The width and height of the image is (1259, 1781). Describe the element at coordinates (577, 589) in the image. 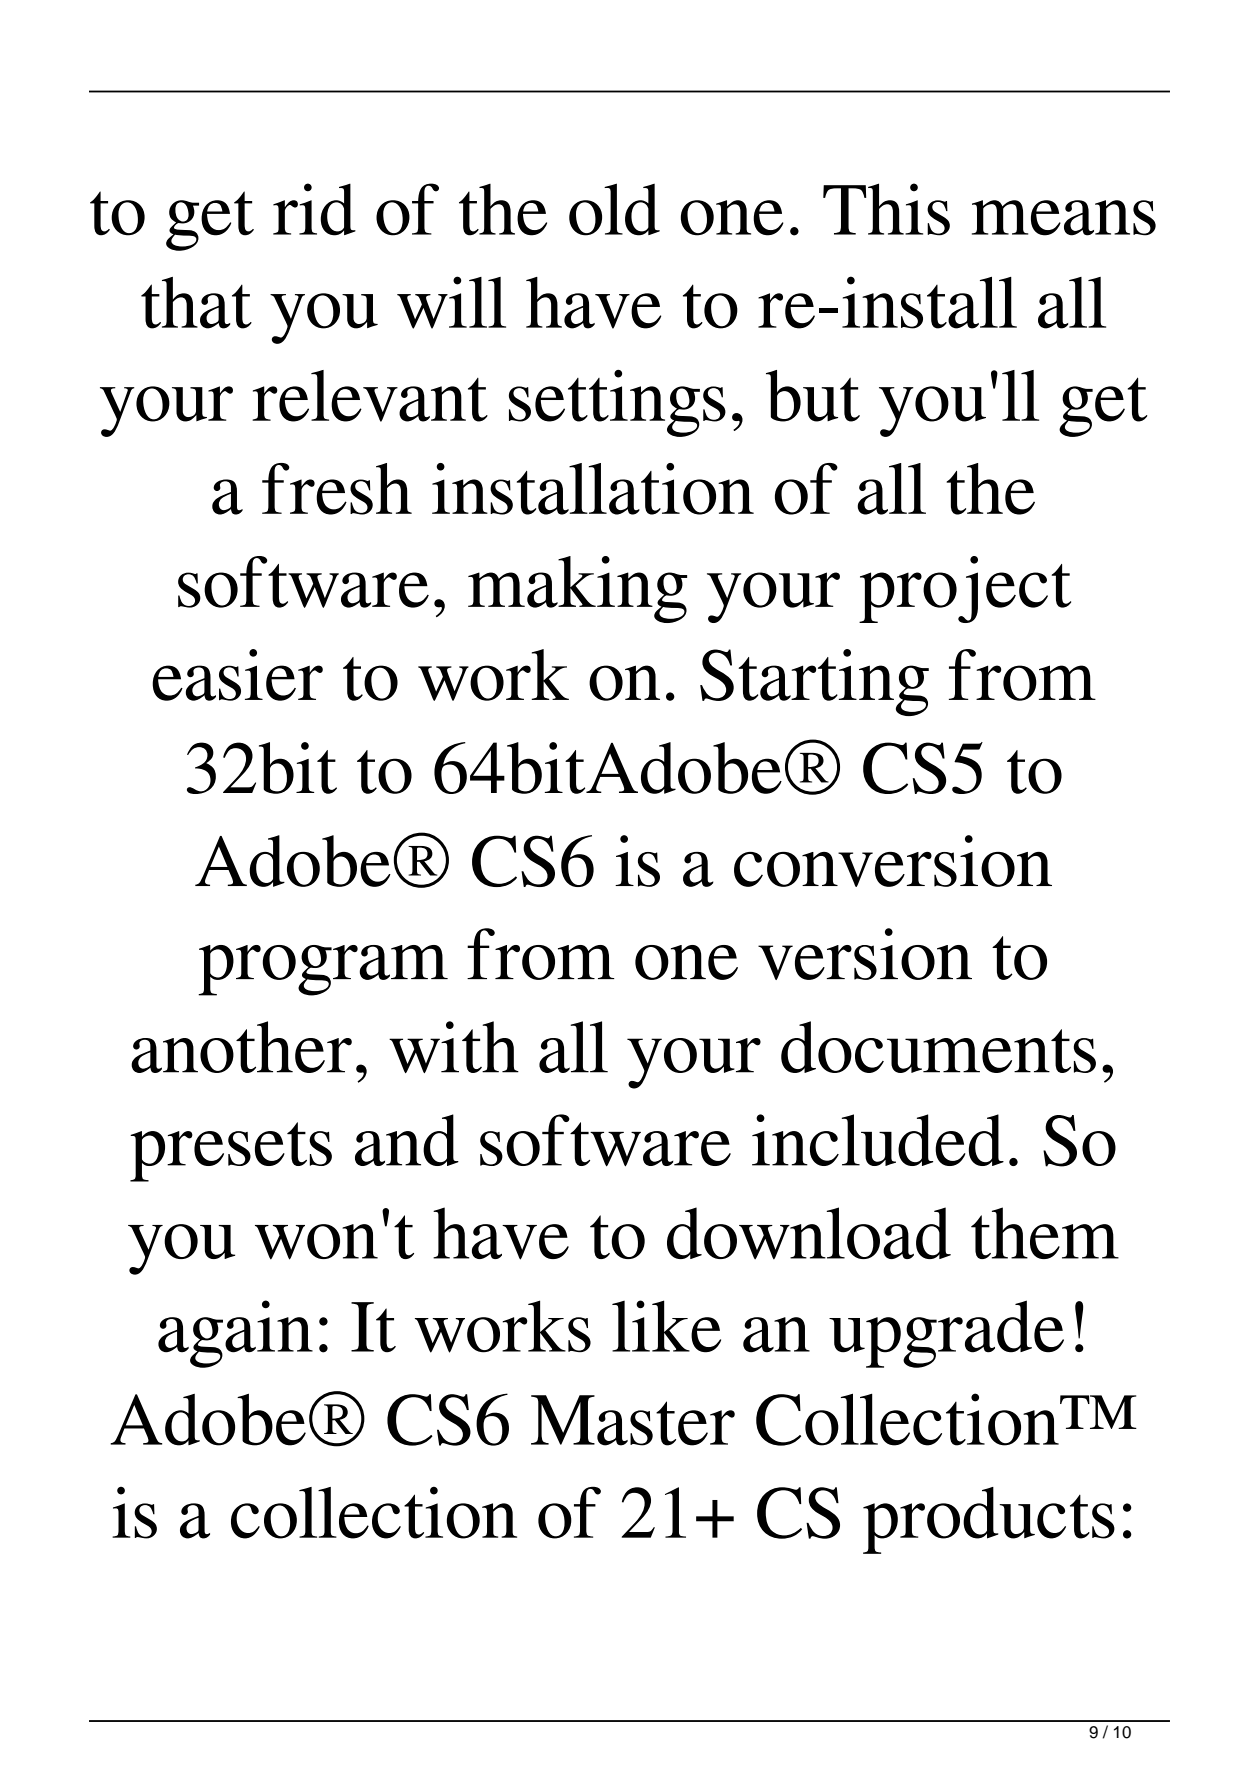

I see `making` at that location.
